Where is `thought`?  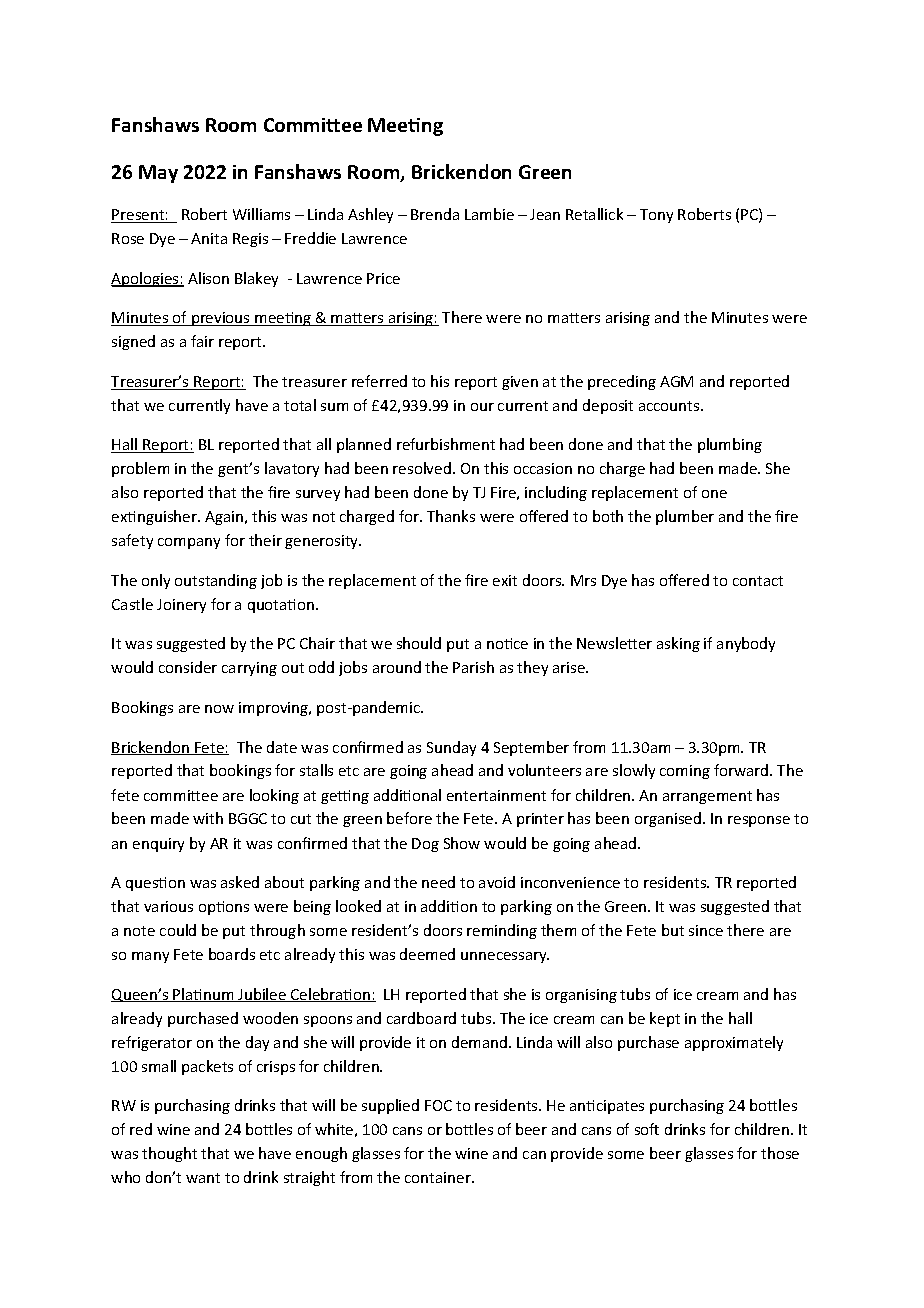 thought is located at coordinates (169, 1154).
